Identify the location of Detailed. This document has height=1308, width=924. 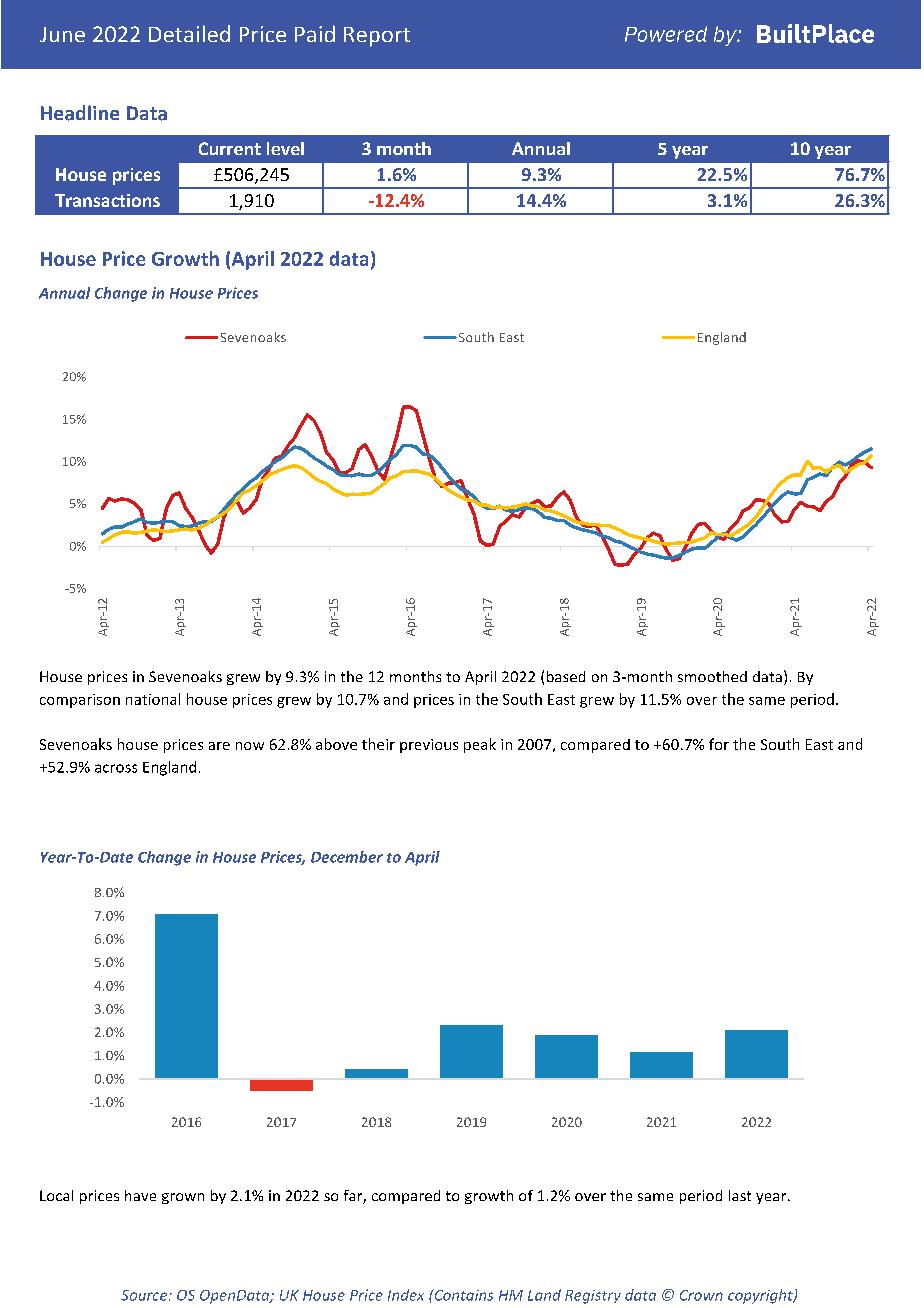
(189, 33).
